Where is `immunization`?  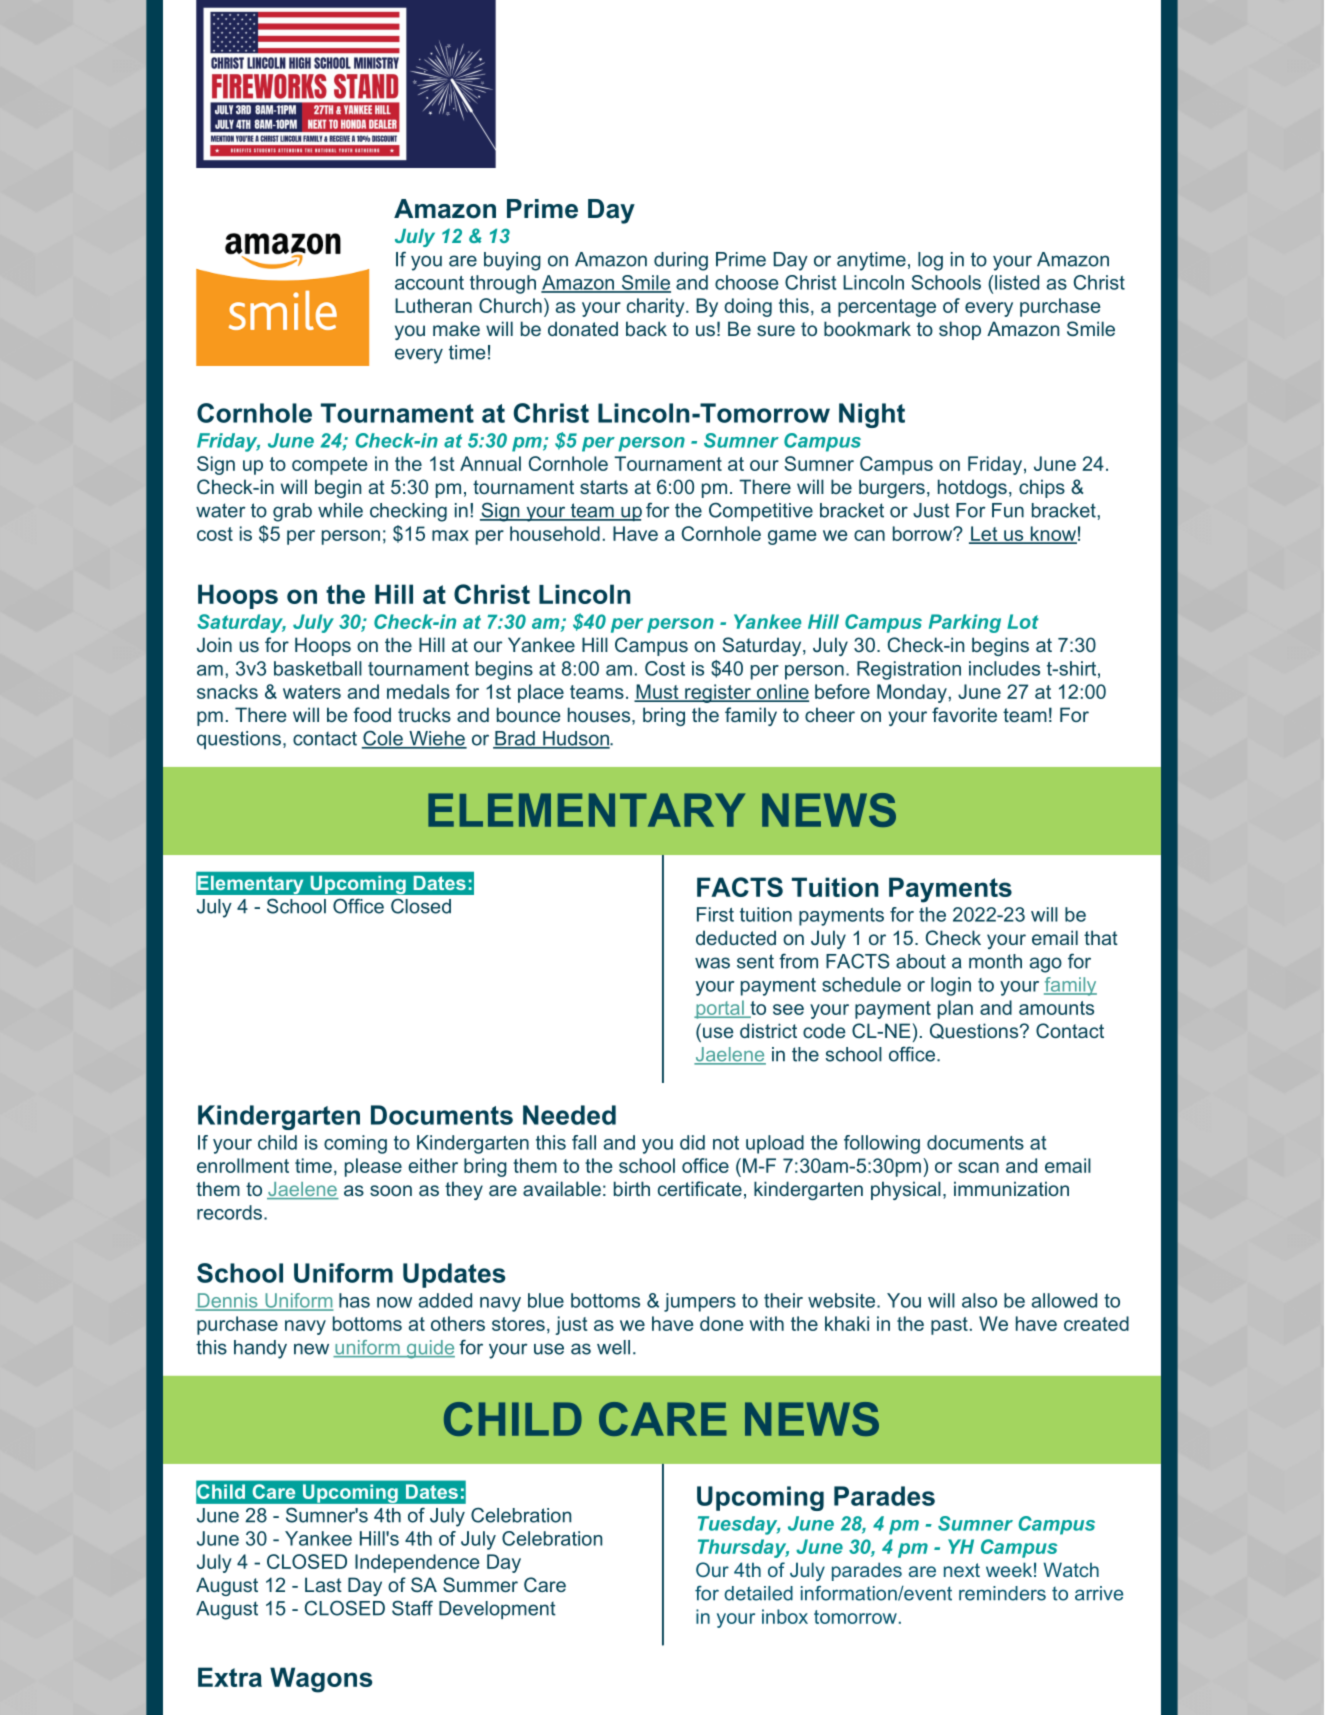
immunization is located at coordinates (1011, 1188).
